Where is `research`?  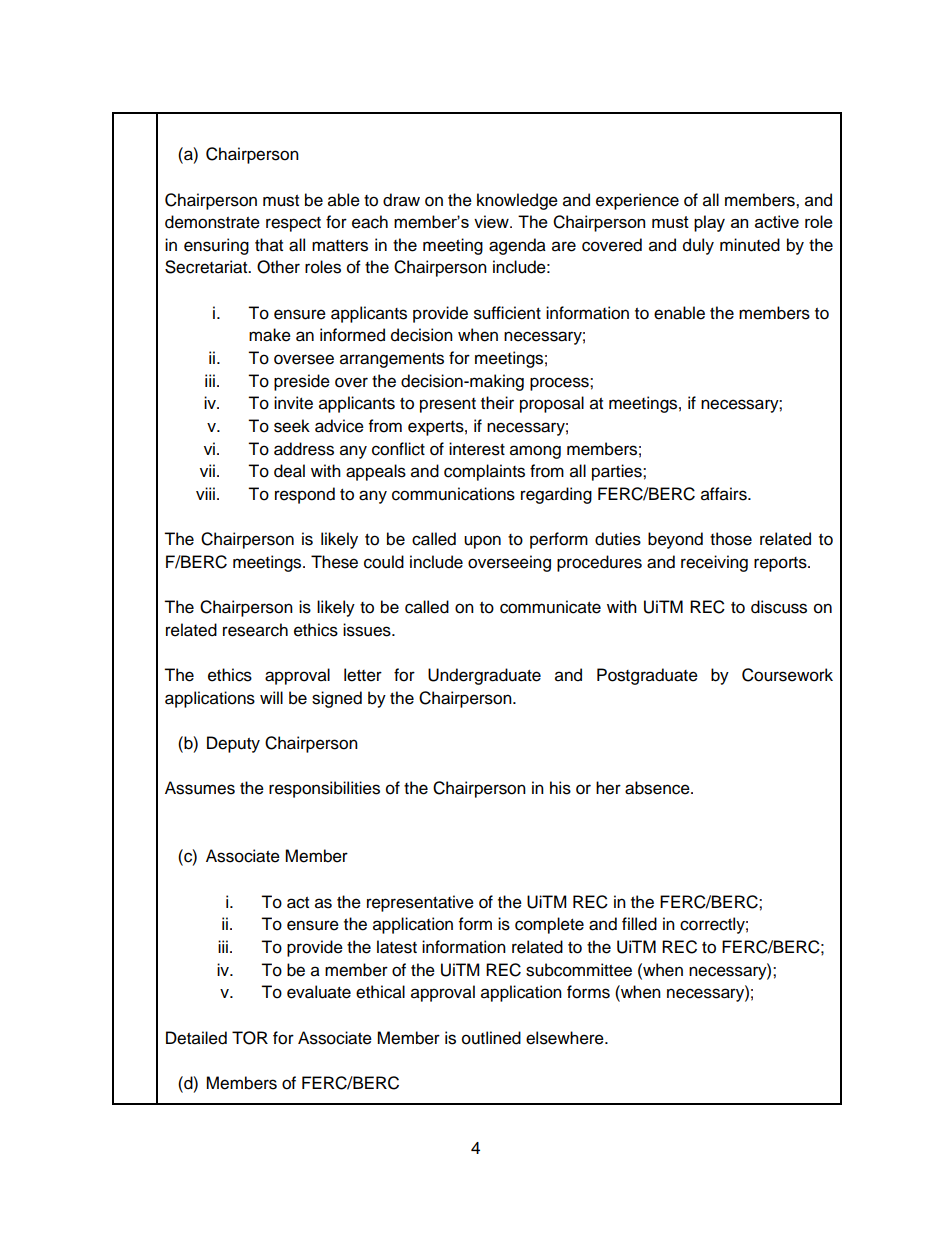
research is located at coordinates (255, 630).
